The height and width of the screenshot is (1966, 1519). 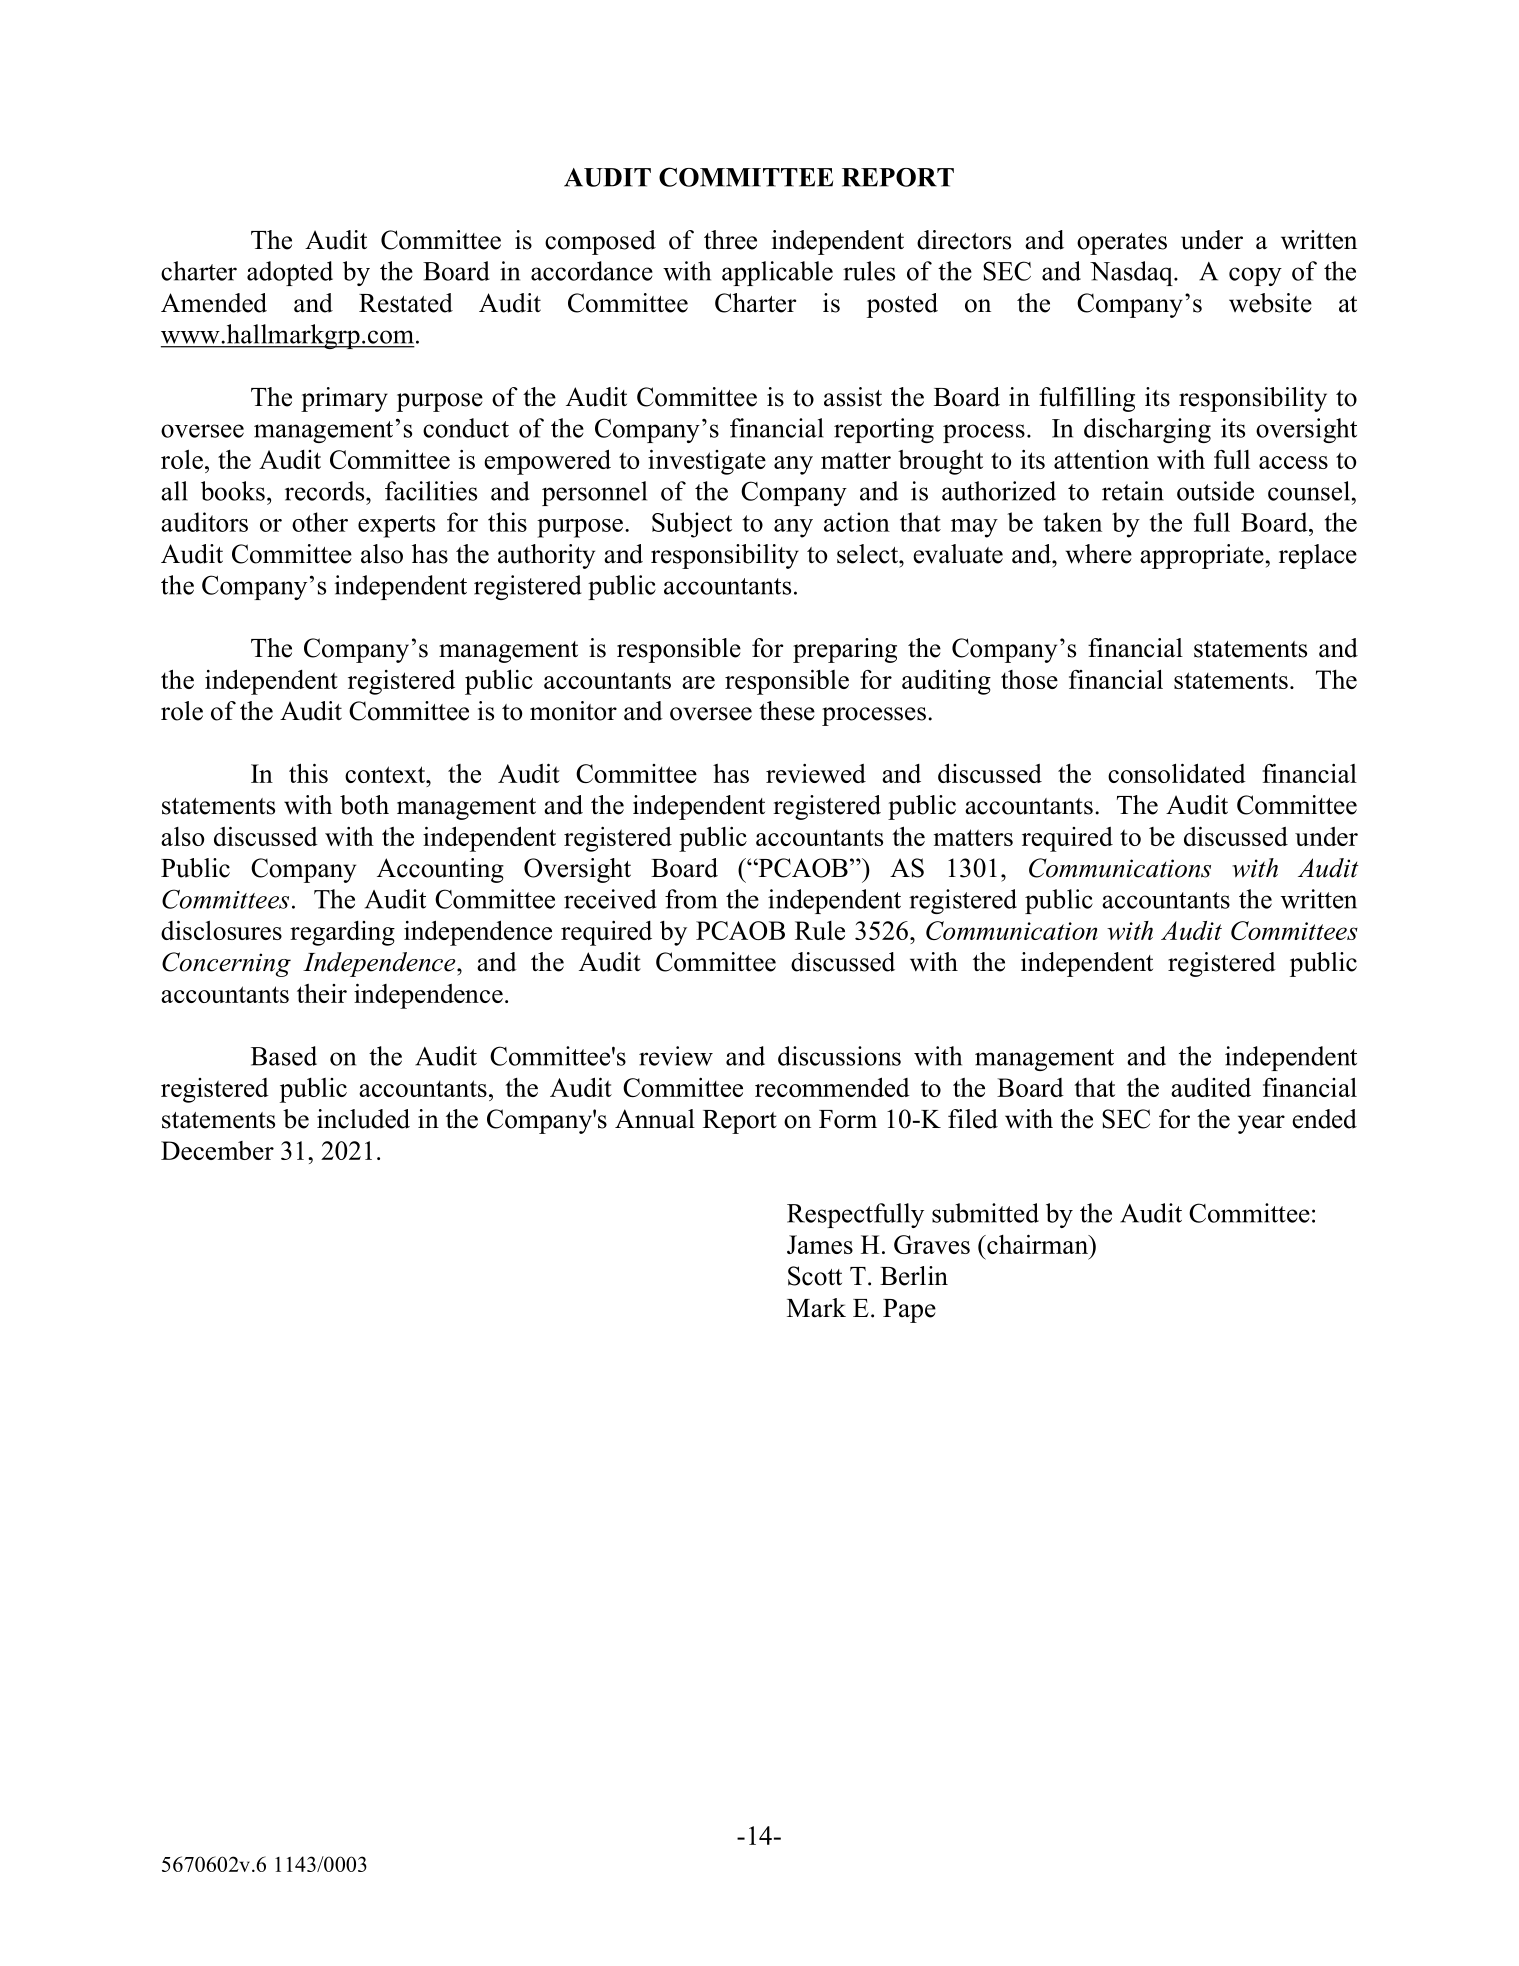 I want to click on from, so click(x=691, y=899).
